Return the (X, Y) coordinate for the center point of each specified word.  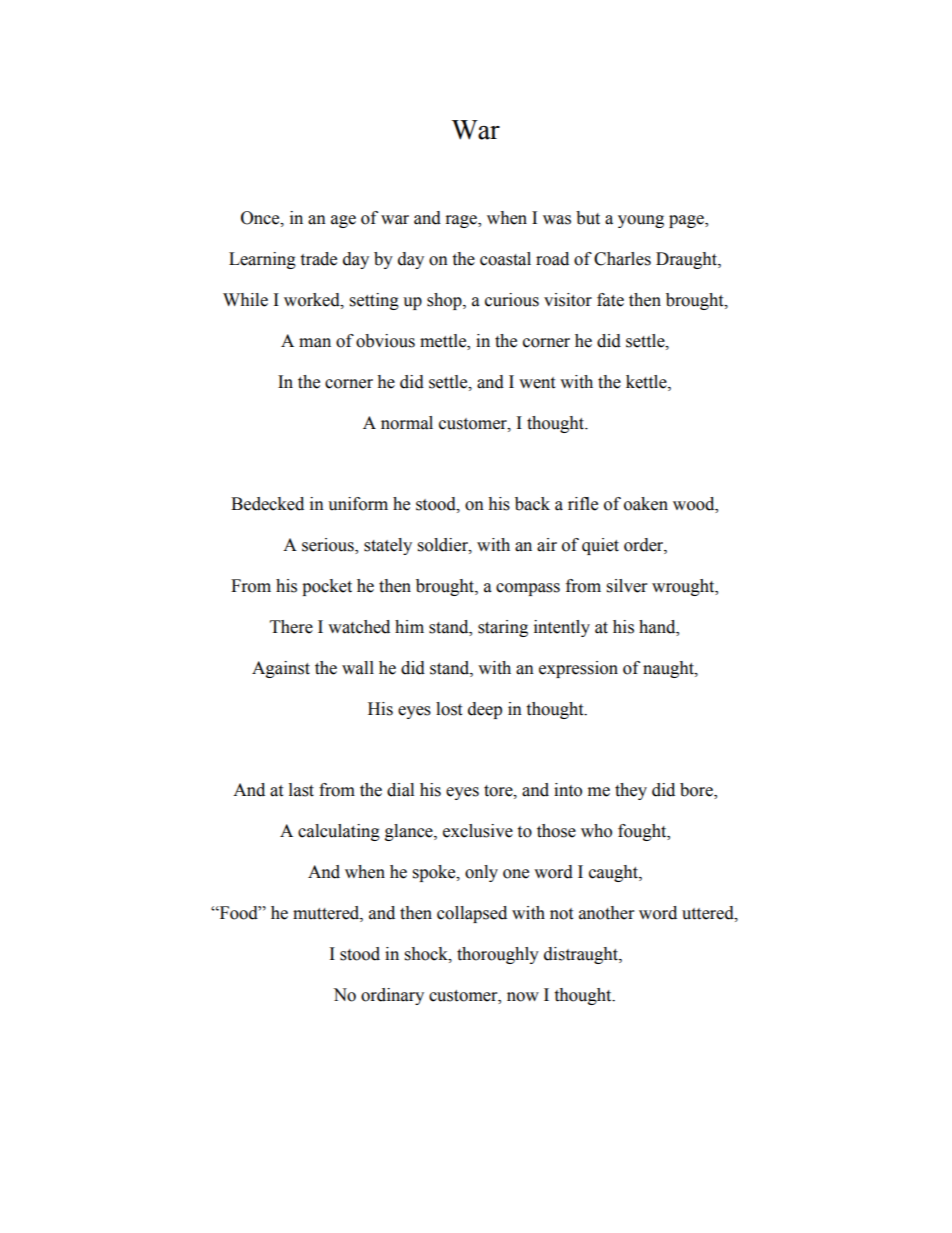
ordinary (392, 996)
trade (318, 259)
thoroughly (498, 955)
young (641, 221)
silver (627, 586)
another (606, 913)
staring (503, 628)
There (291, 627)
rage (462, 221)
